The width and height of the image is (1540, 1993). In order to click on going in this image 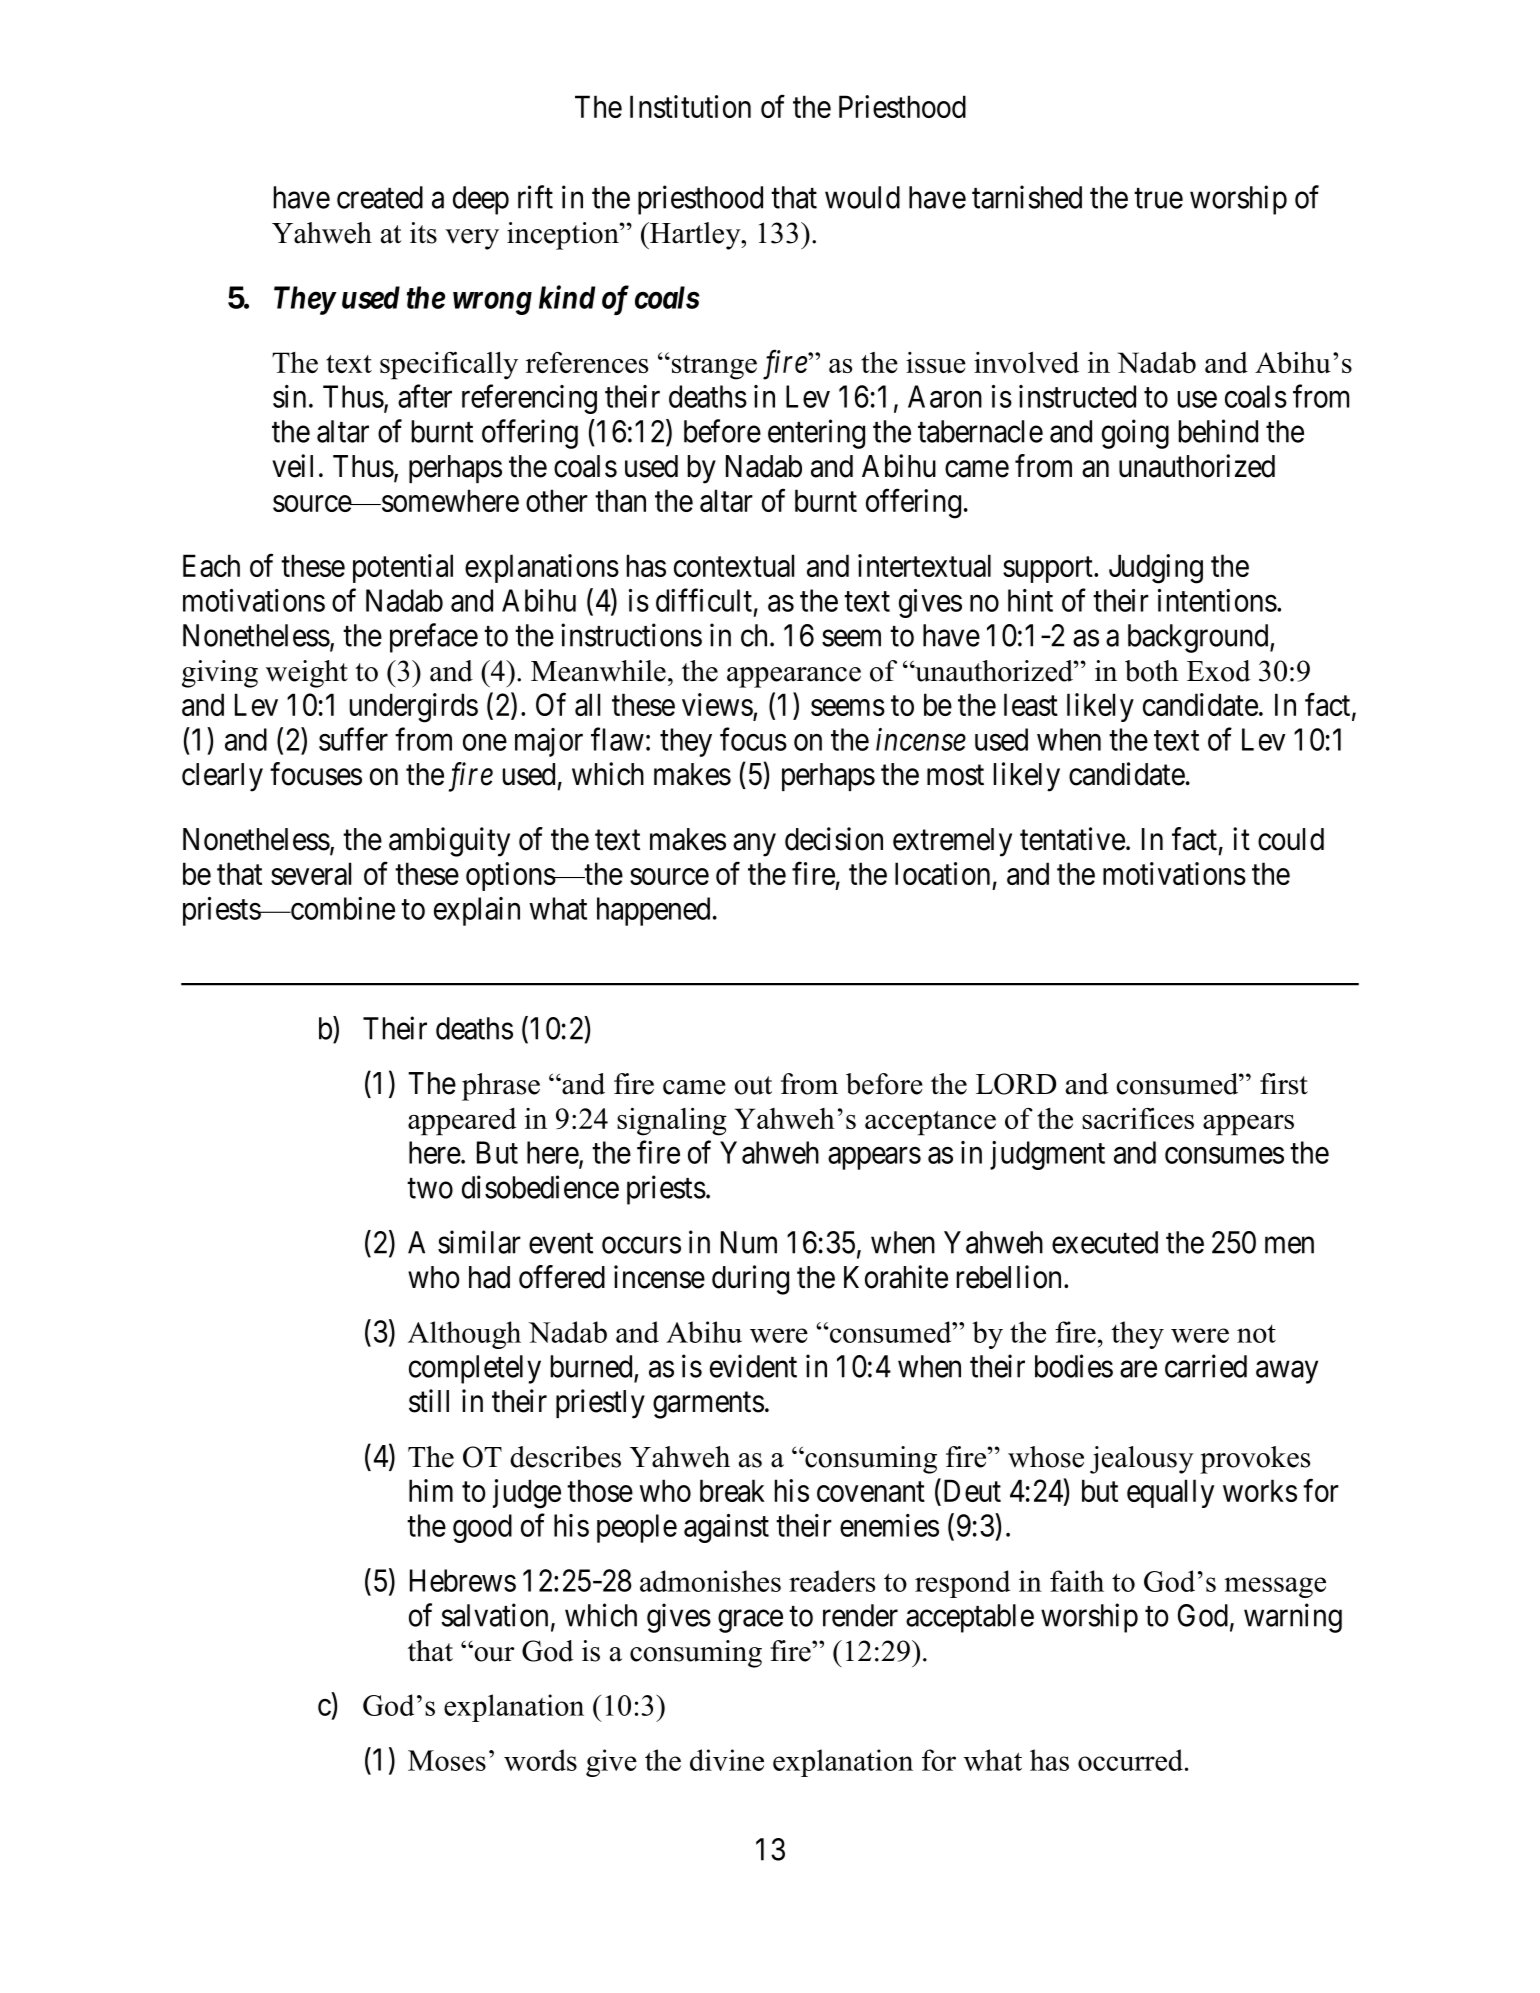, I will do `click(1135, 434)`.
